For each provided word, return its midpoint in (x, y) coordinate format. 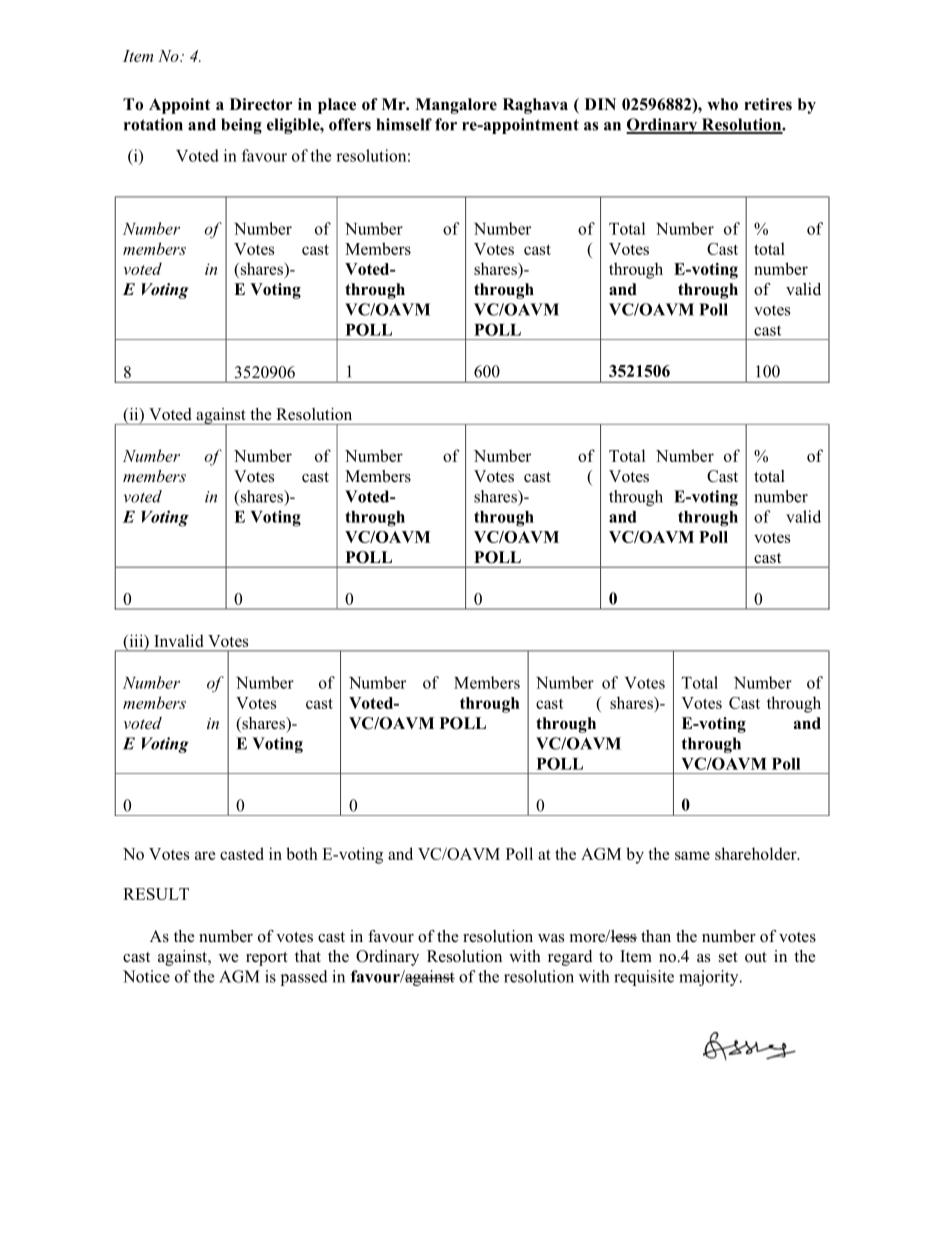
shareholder (757, 853)
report (267, 959)
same (692, 855)
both (302, 853)
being (241, 126)
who (722, 104)
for (446, 124)
